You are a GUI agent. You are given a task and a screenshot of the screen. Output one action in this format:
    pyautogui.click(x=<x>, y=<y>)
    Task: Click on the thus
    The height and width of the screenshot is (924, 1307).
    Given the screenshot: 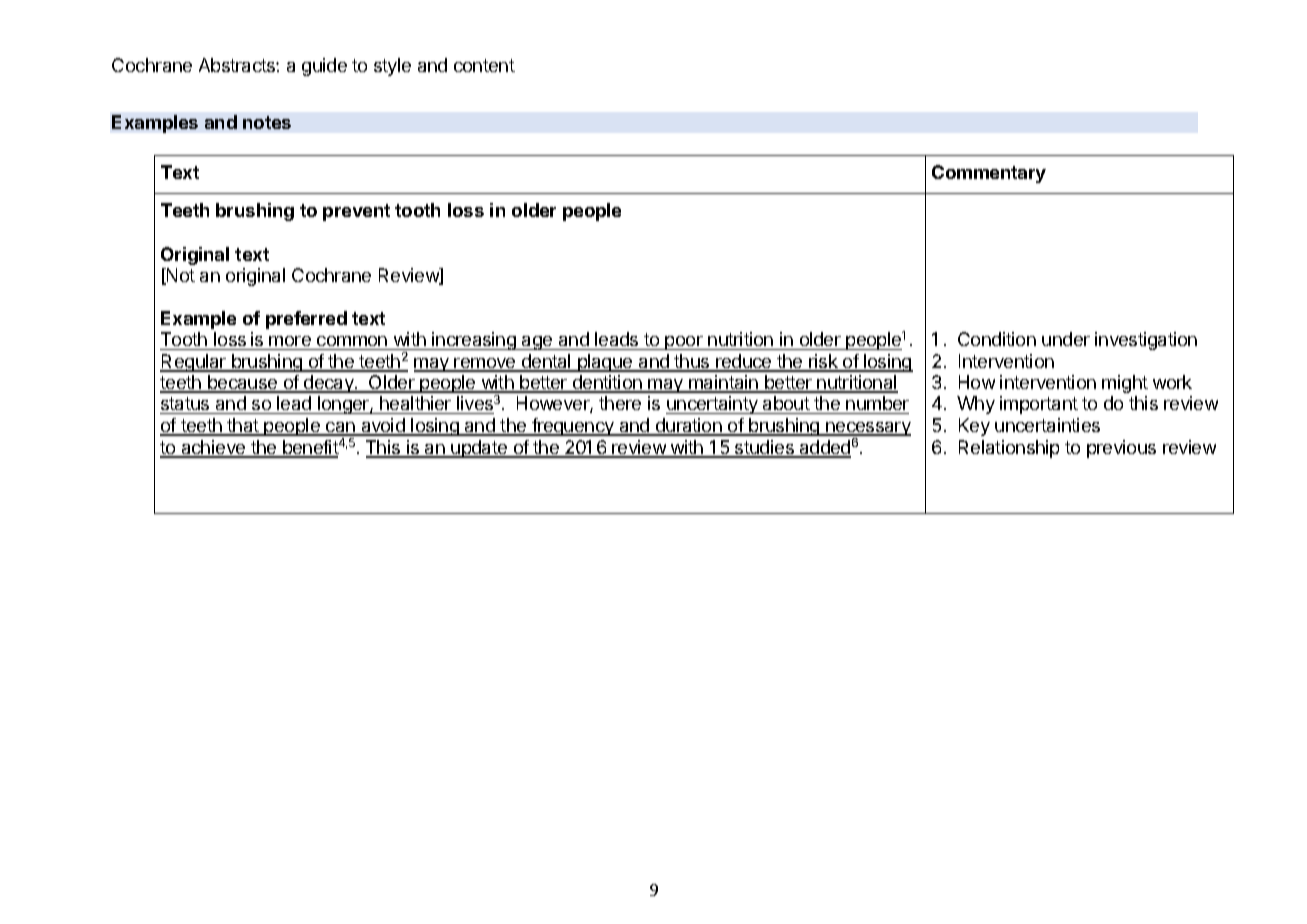 What is the action you would take?
    pyautogui.click(x=692, y=362)
